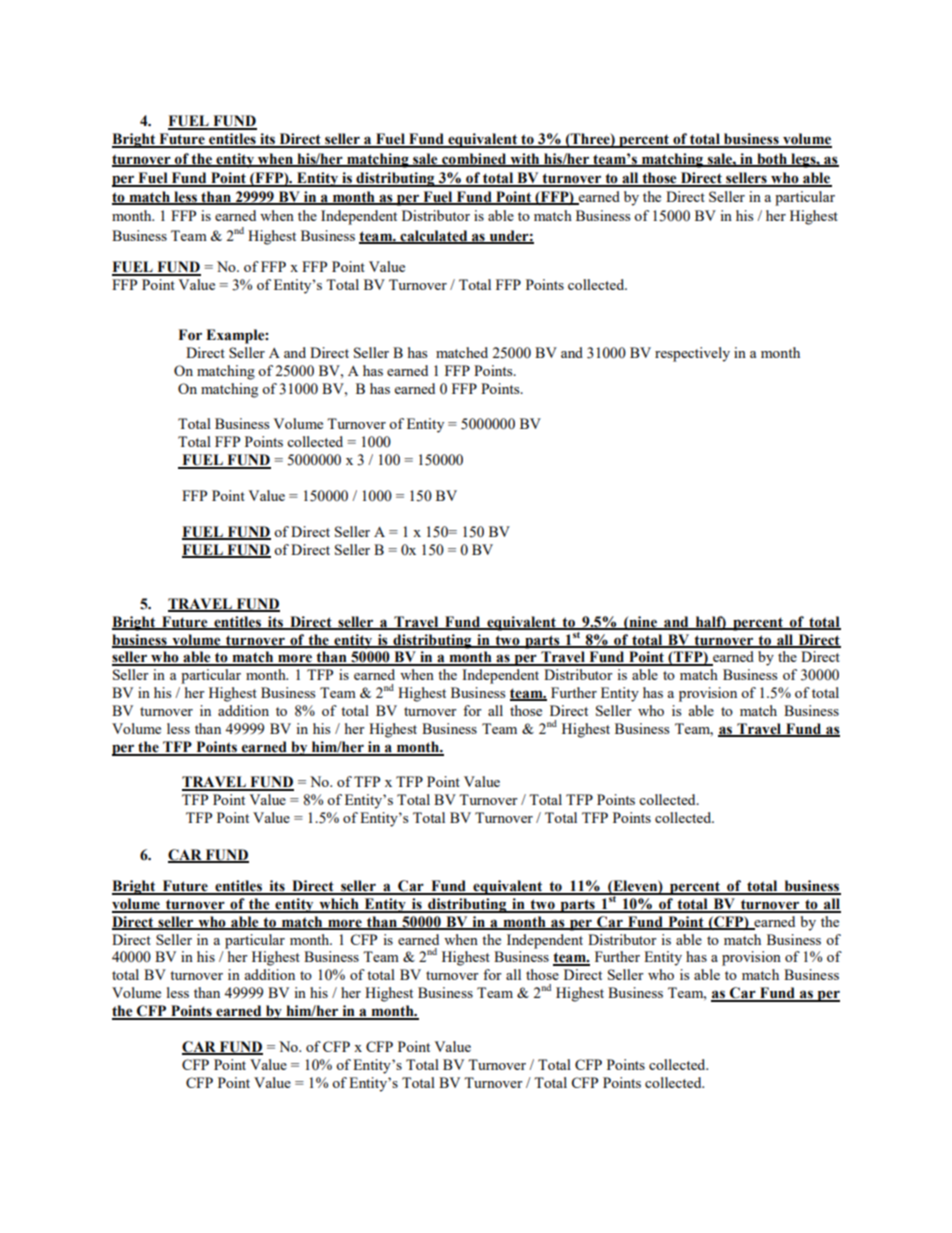 The width and height of the page is (952, 1233). What do you see at coordinates (434, 236) in the page?
I see `calculated` at bounding box center [434, 236].
